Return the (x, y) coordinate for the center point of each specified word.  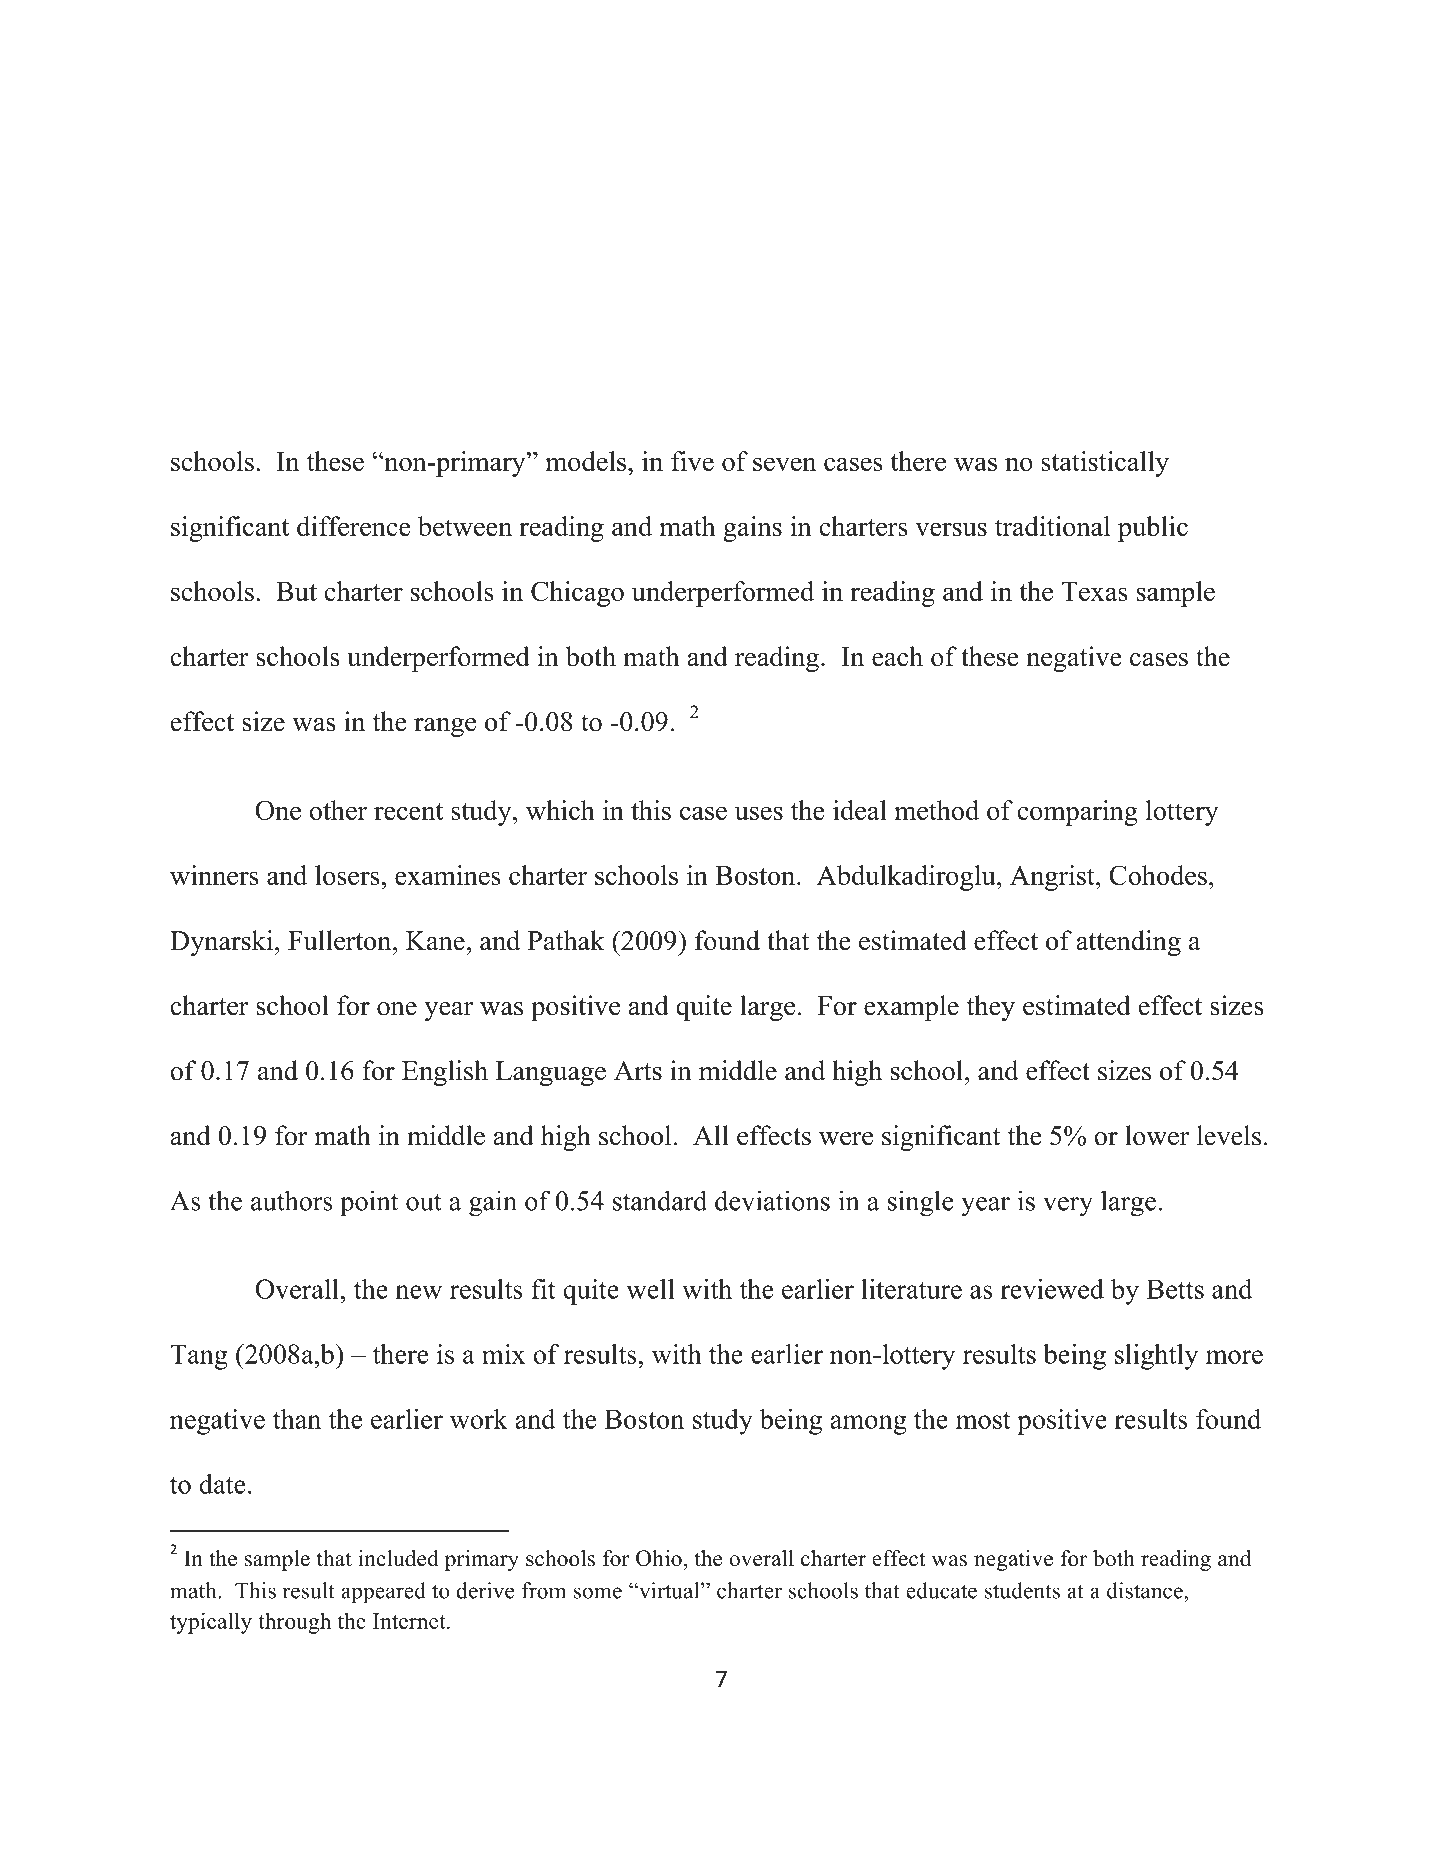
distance (1146, 1590)
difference (354, 526)
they (991, 1008)
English (445, 1073)
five (692, 461)
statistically (1105, 464)
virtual (669, 1590)
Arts (638, 1071)
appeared (383, 1593)
